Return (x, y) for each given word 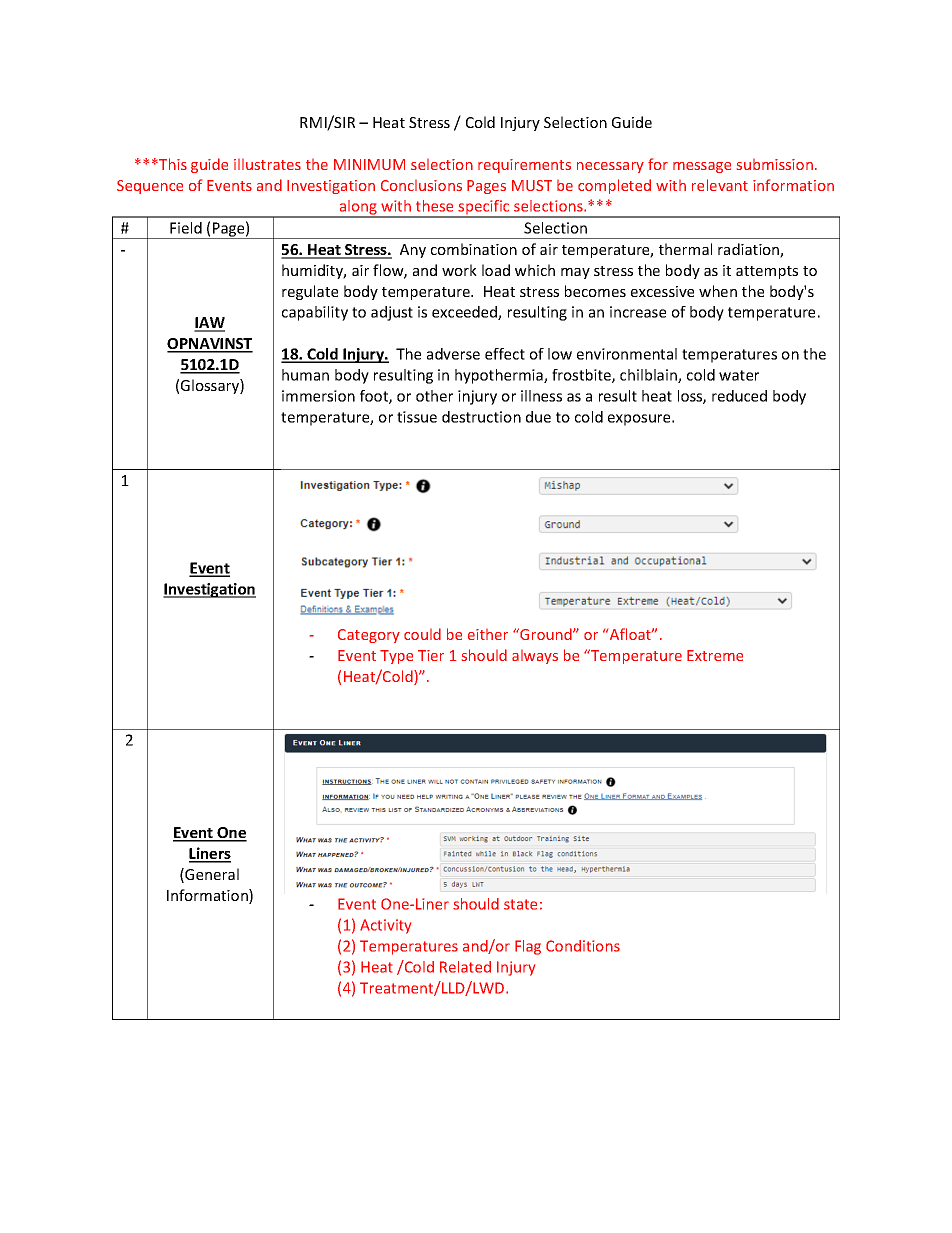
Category (369, 636)
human (305, 375)
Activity (385, 926)
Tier (431, 655)
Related (465, 967)
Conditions (583, 946)
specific (484, 208)
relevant (720, 185)
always (535, 657)
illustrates (267, 164)
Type (396, 657)
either (488, 634)
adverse (453, 354)
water (739, 375)
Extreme (715, 655)
